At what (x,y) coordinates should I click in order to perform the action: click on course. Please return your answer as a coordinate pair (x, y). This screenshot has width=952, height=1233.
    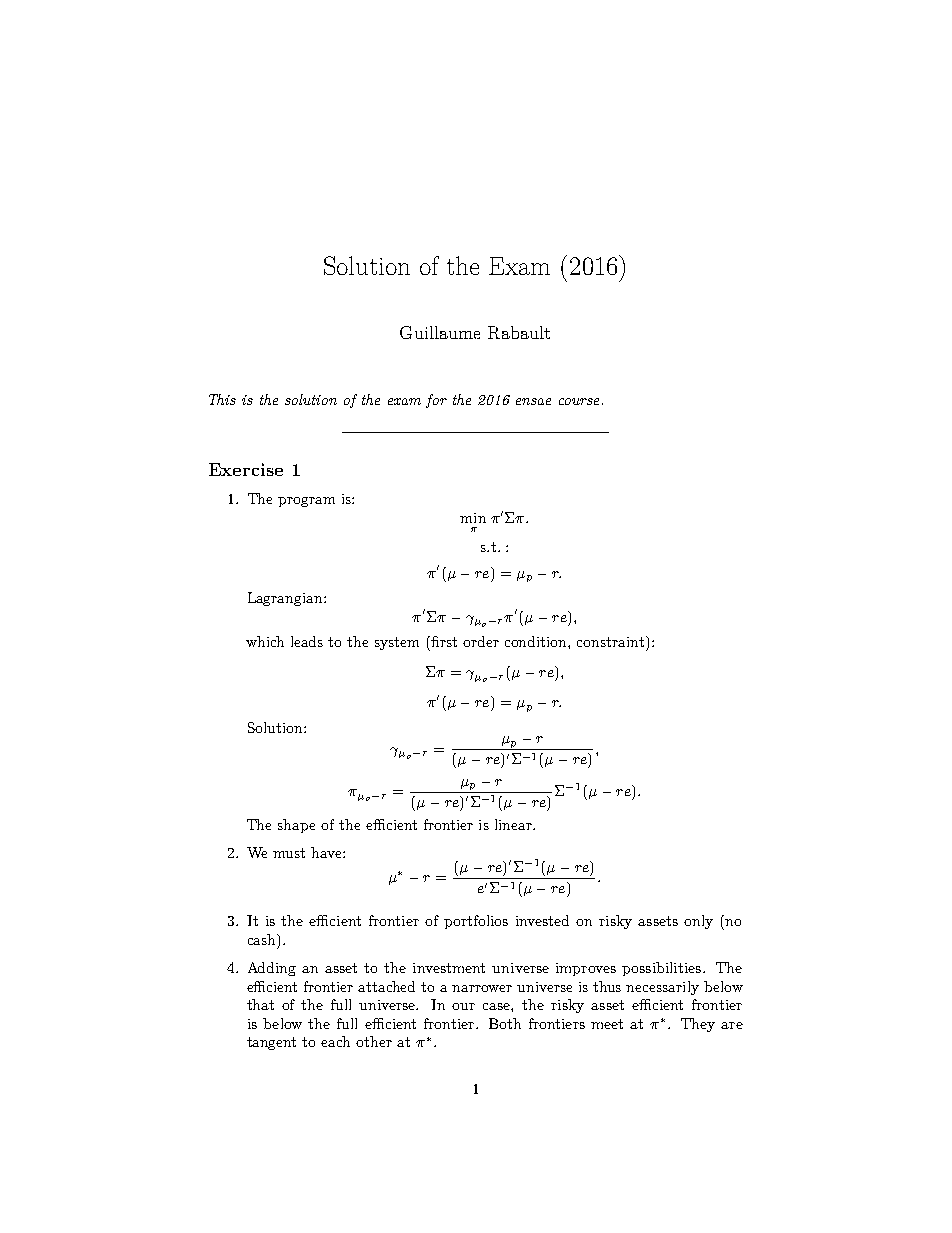
    Looking at the image, I should click on (579, 401).
